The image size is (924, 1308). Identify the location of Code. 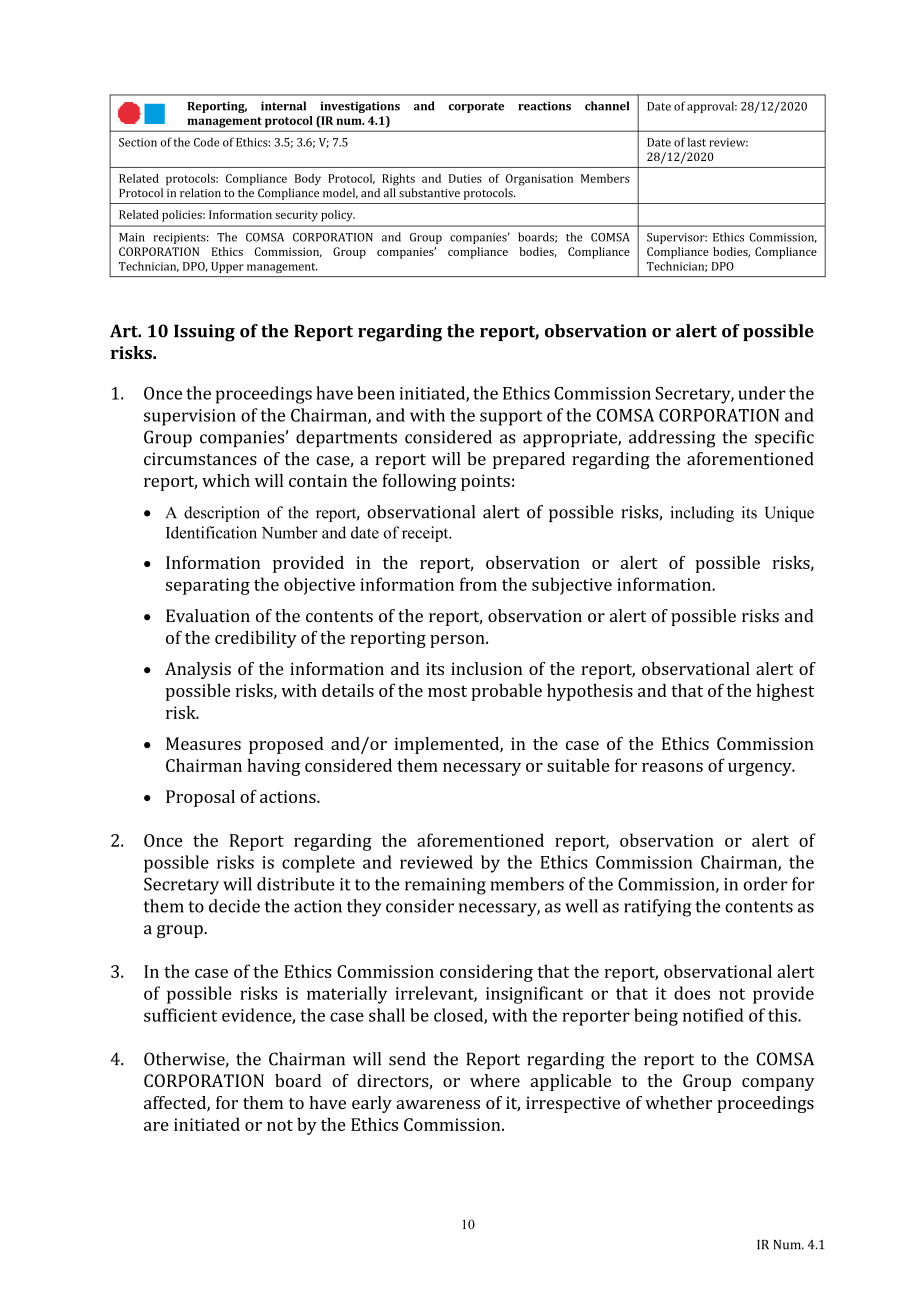
(206, 142).
